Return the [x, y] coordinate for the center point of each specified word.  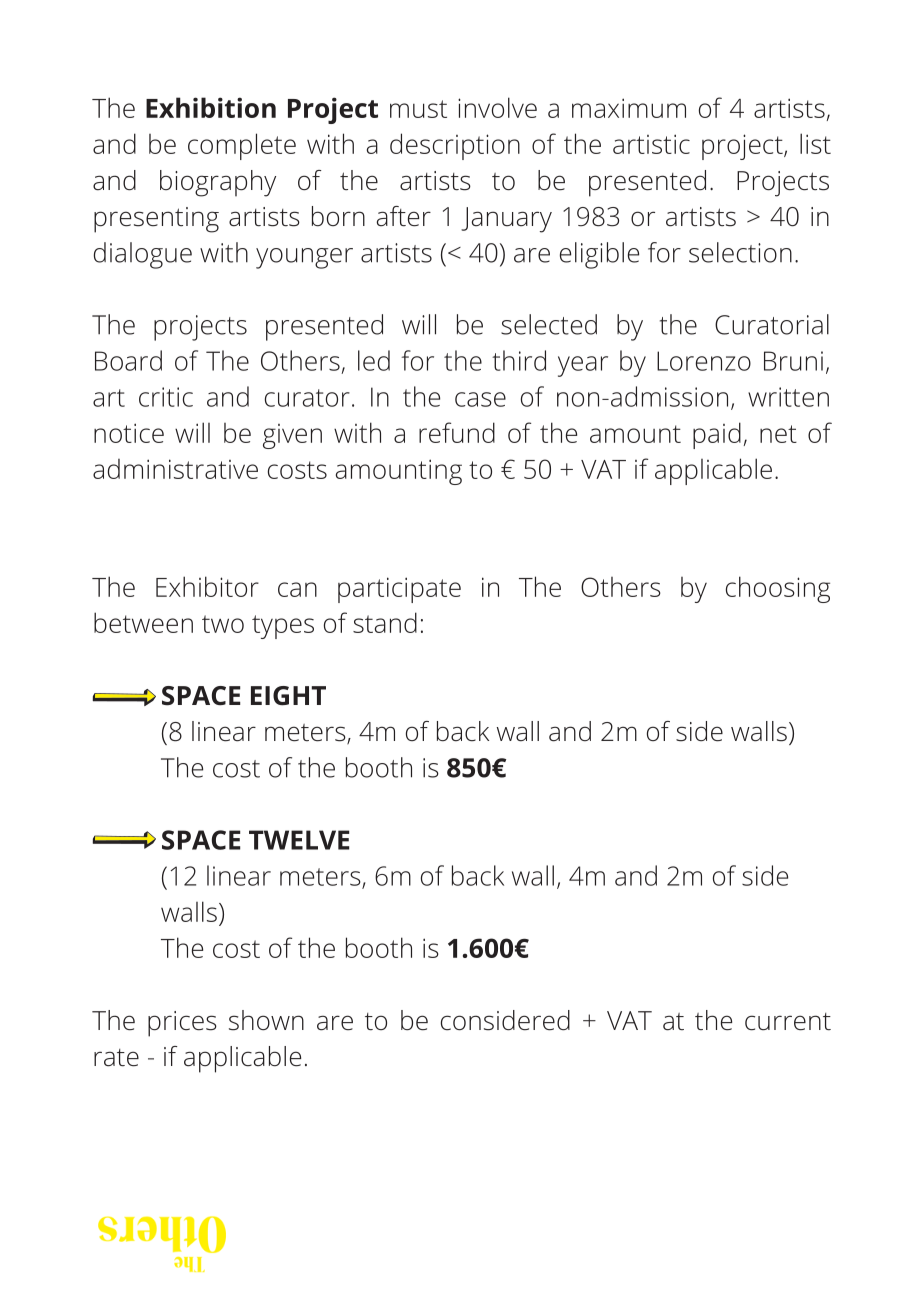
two [223, 624]
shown [266, 1020]
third [519, 360]
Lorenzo [704, 361]
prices [182, 1024]
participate [399, 590]
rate [116, 1058]
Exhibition [211, 107]
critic [166, 397]
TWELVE [299, 840]
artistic [651, 144]
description [455, 146]
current [788, 1022]
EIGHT [288, 696]
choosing [778, 589]
